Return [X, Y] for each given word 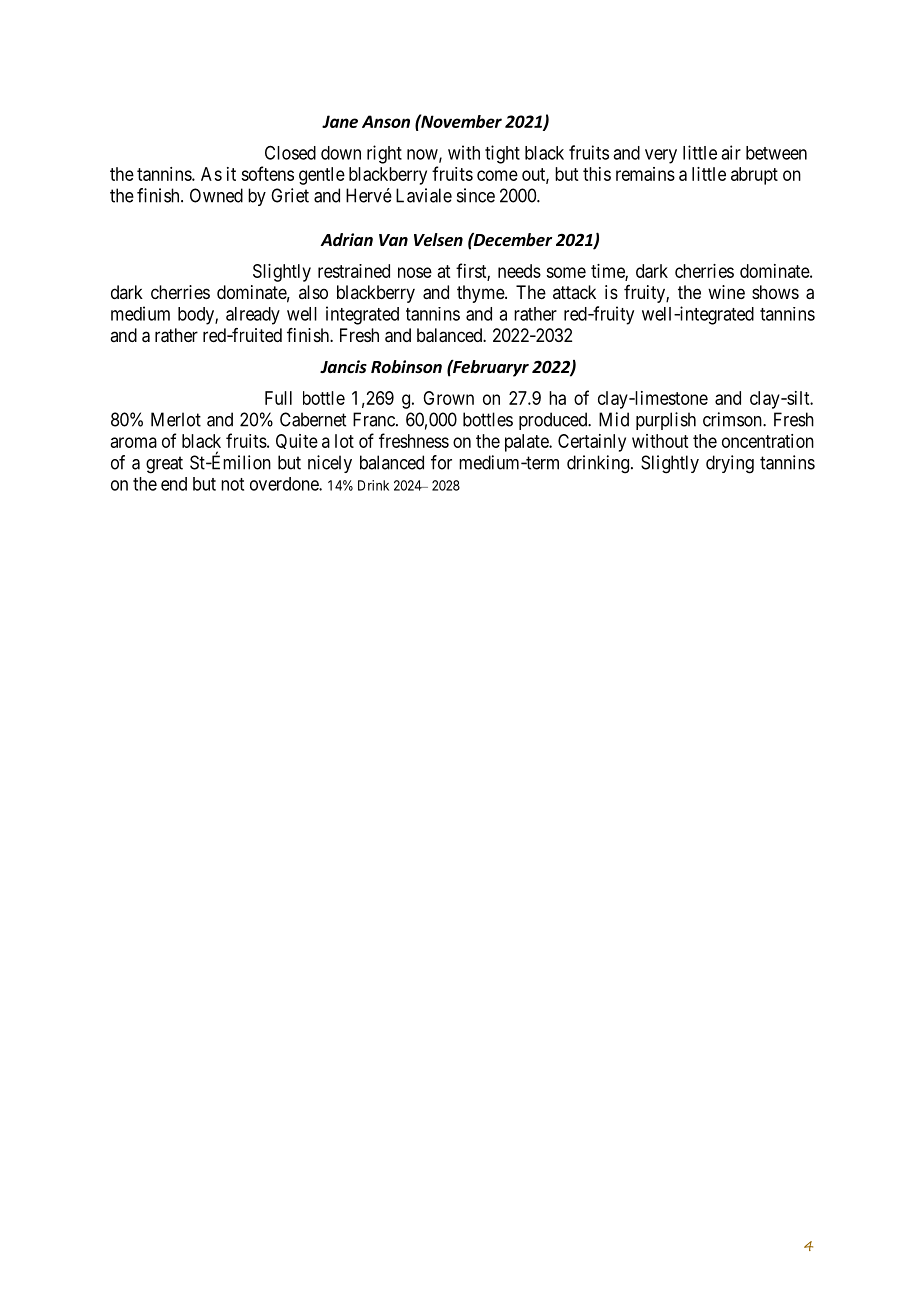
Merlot [176, 419]
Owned [216, 195]
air [731, 152]
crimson [733, 419]
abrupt [754, 176]
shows [775, 292]
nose [415, 272]
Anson [386, 121]
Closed [290, 152]
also [313, 292]
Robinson [406, 367]
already [253, 316]
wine [726, 292]
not [232, 484]
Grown [448, 398]
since [476, 195]
